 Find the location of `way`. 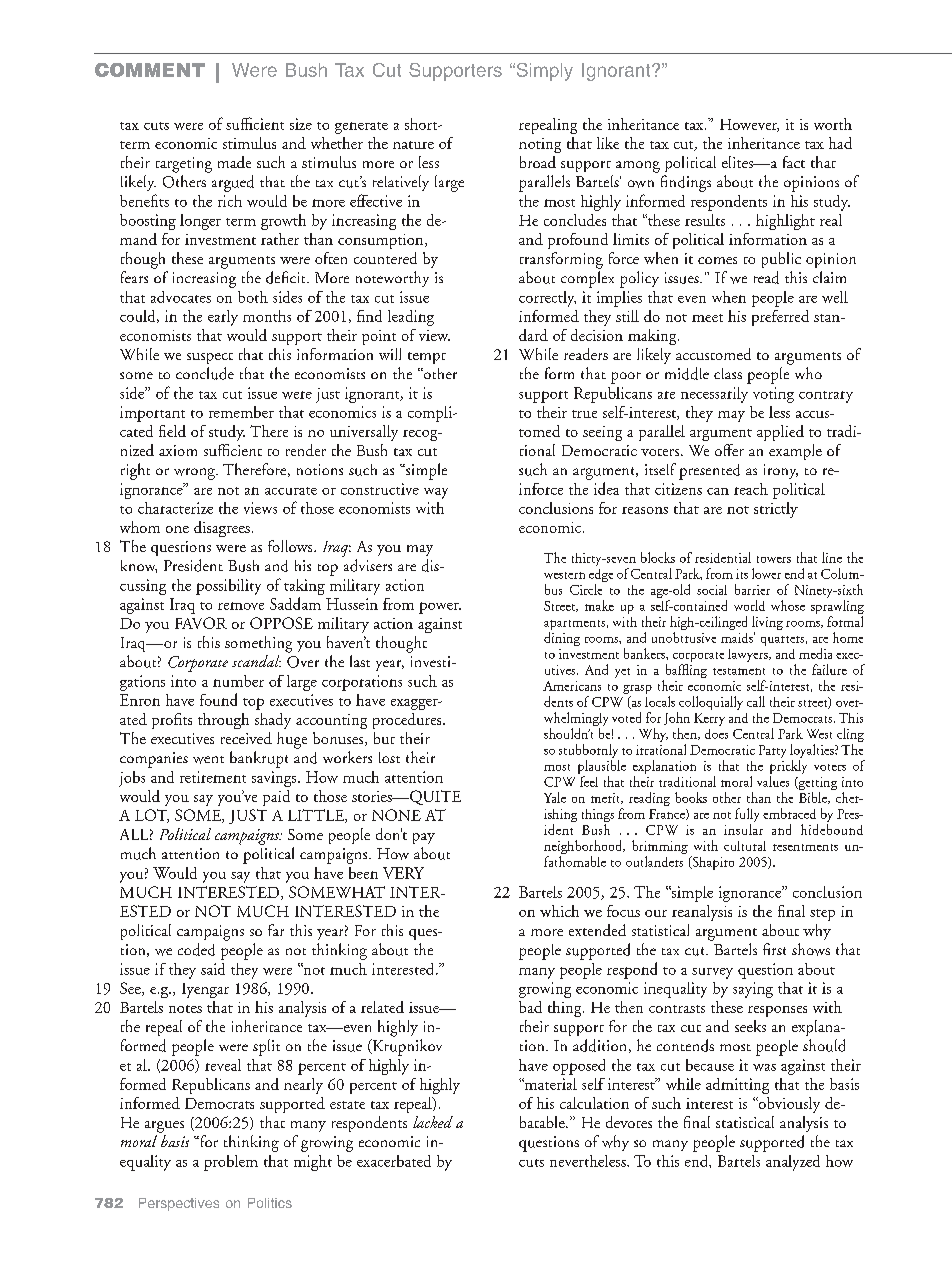

way is located at coordinates (436, 493).
